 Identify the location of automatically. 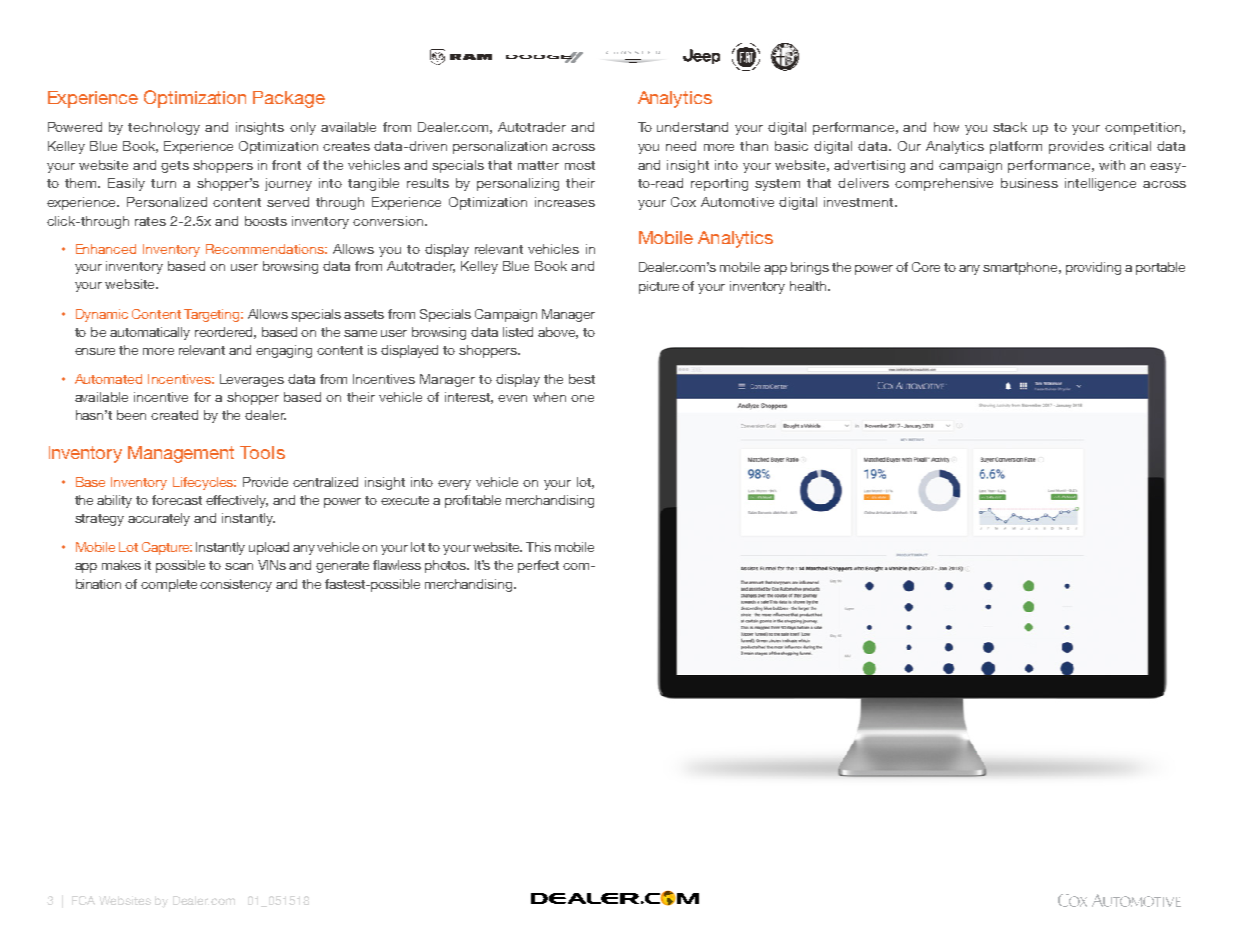
(150, 333).
